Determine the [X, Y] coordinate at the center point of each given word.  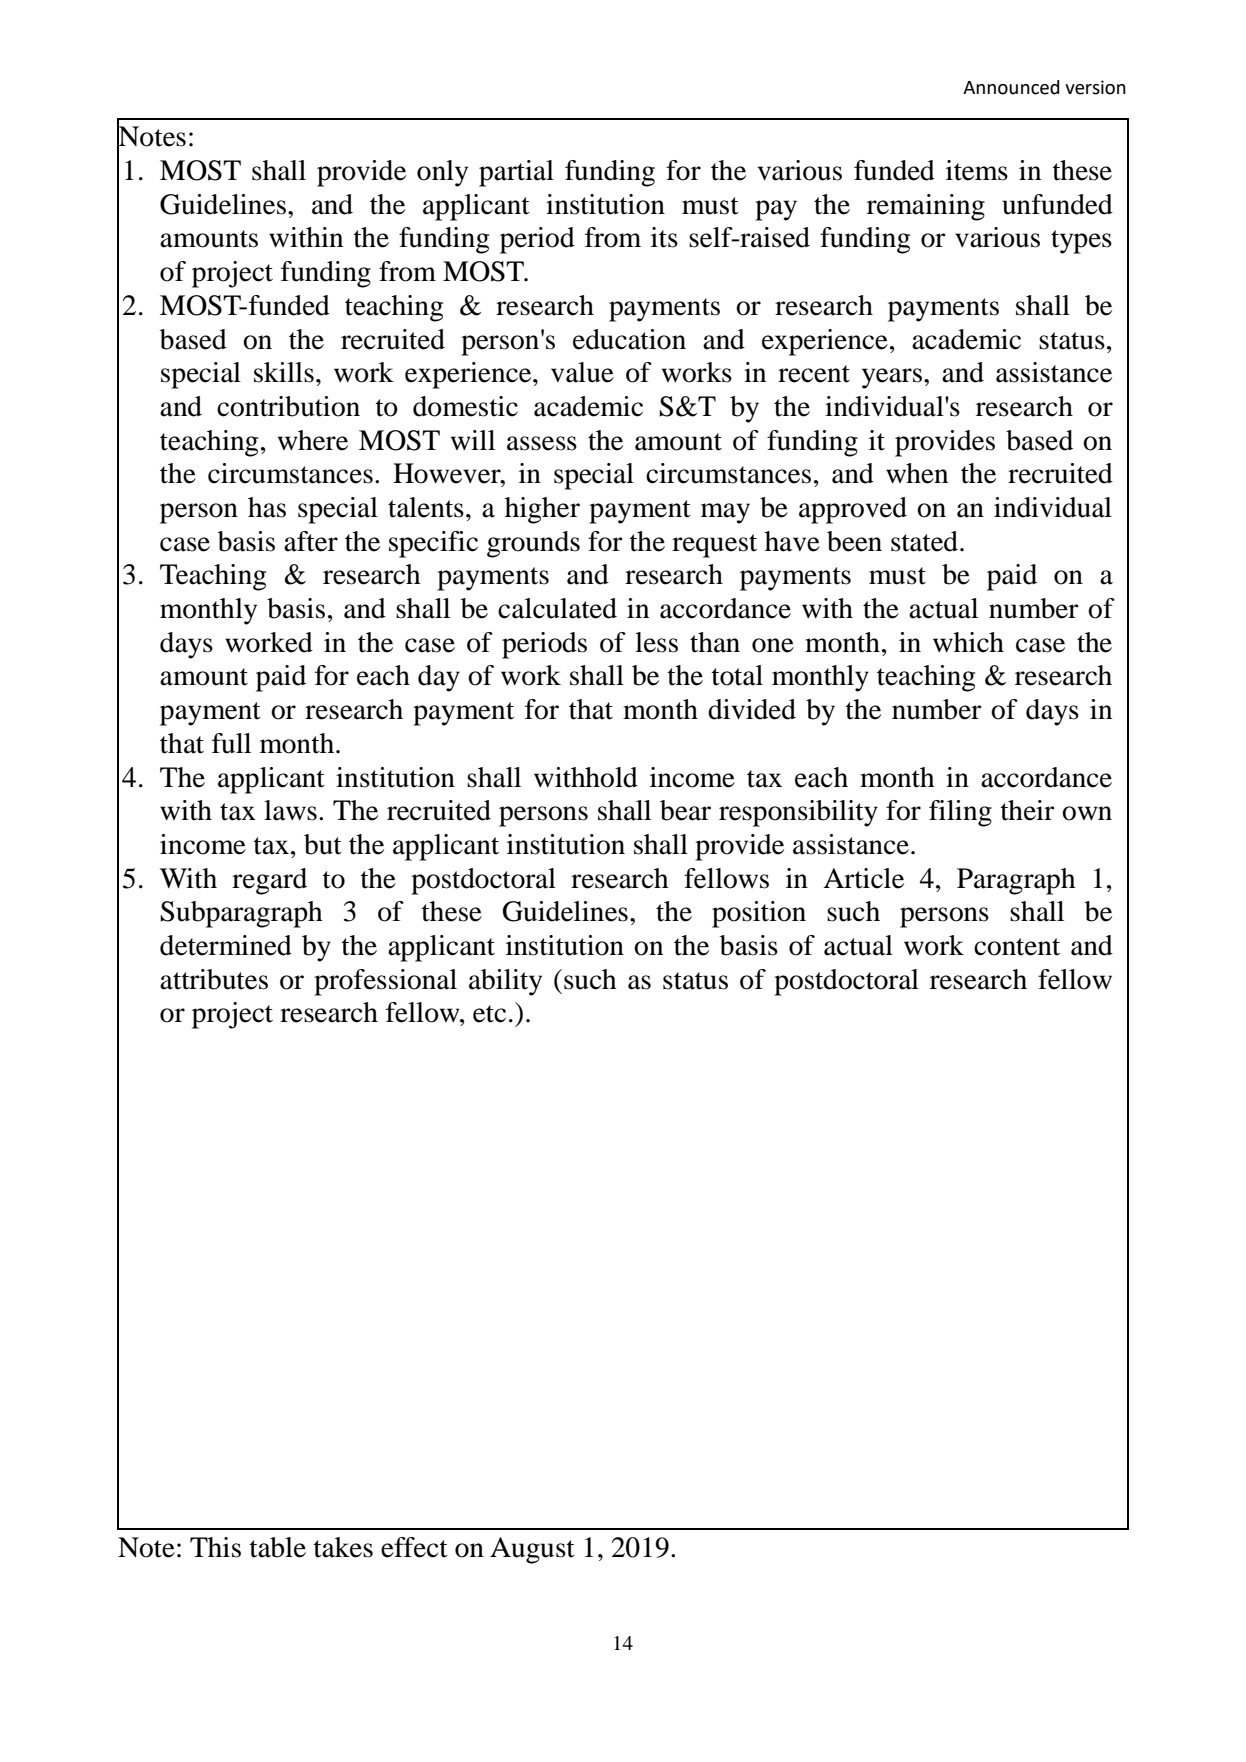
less [656, 642]
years [892, 378]
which [968, 642]
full [231, 743]
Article [863, 878]
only [442, 173]
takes [343, 1547]
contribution [288, 406]
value [582, 372]
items [977, 170]
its [664, 237]
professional [385, 982]
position [759, 914]
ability [505, 982]
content [1017, 947]
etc [489, 1014]
